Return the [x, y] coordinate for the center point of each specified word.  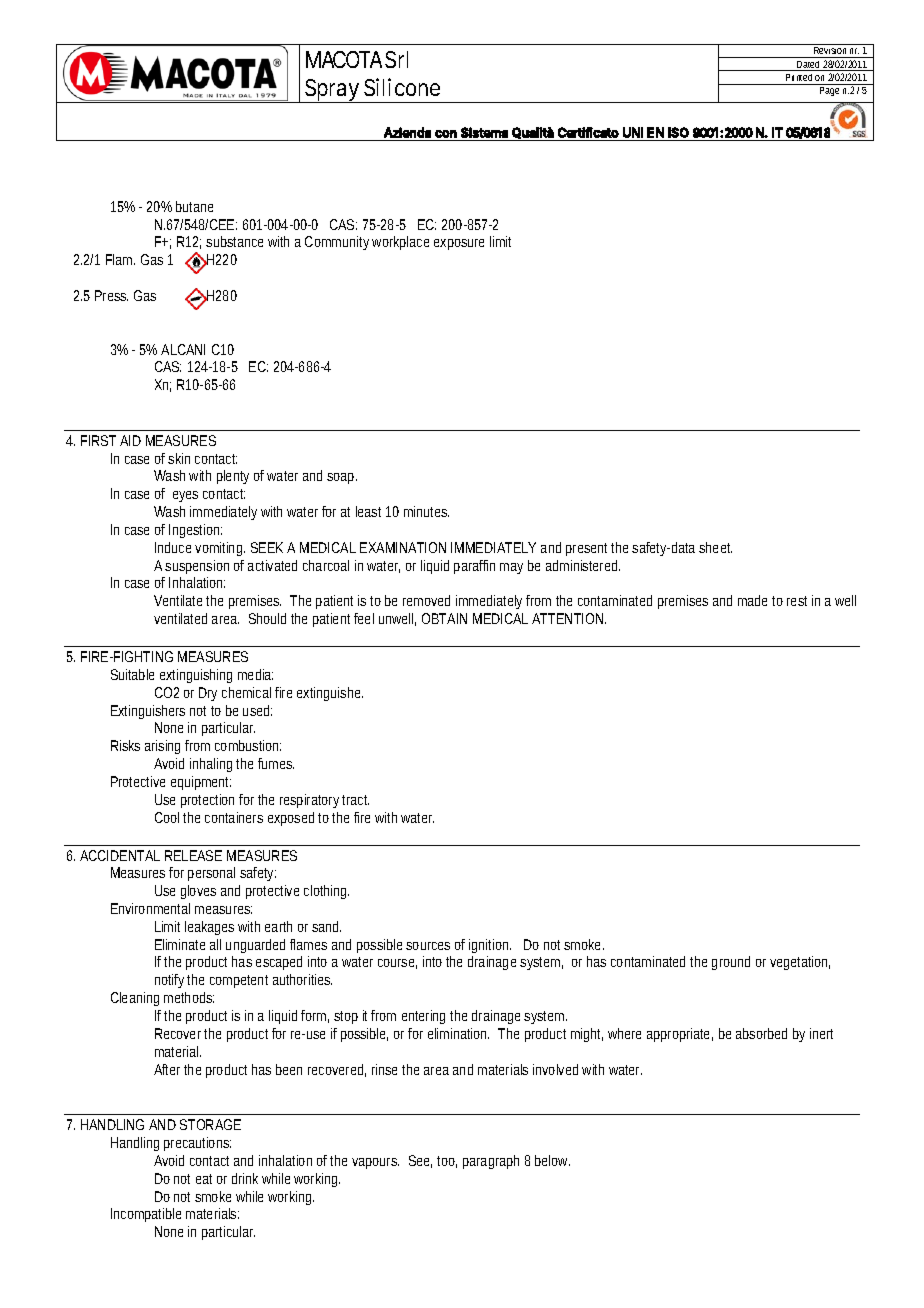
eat [204, 1179]
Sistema [484, 132]
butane [194, 206]
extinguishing [196, 676]
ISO [678, 132]
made [752, 600]
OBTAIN [444, 618]
